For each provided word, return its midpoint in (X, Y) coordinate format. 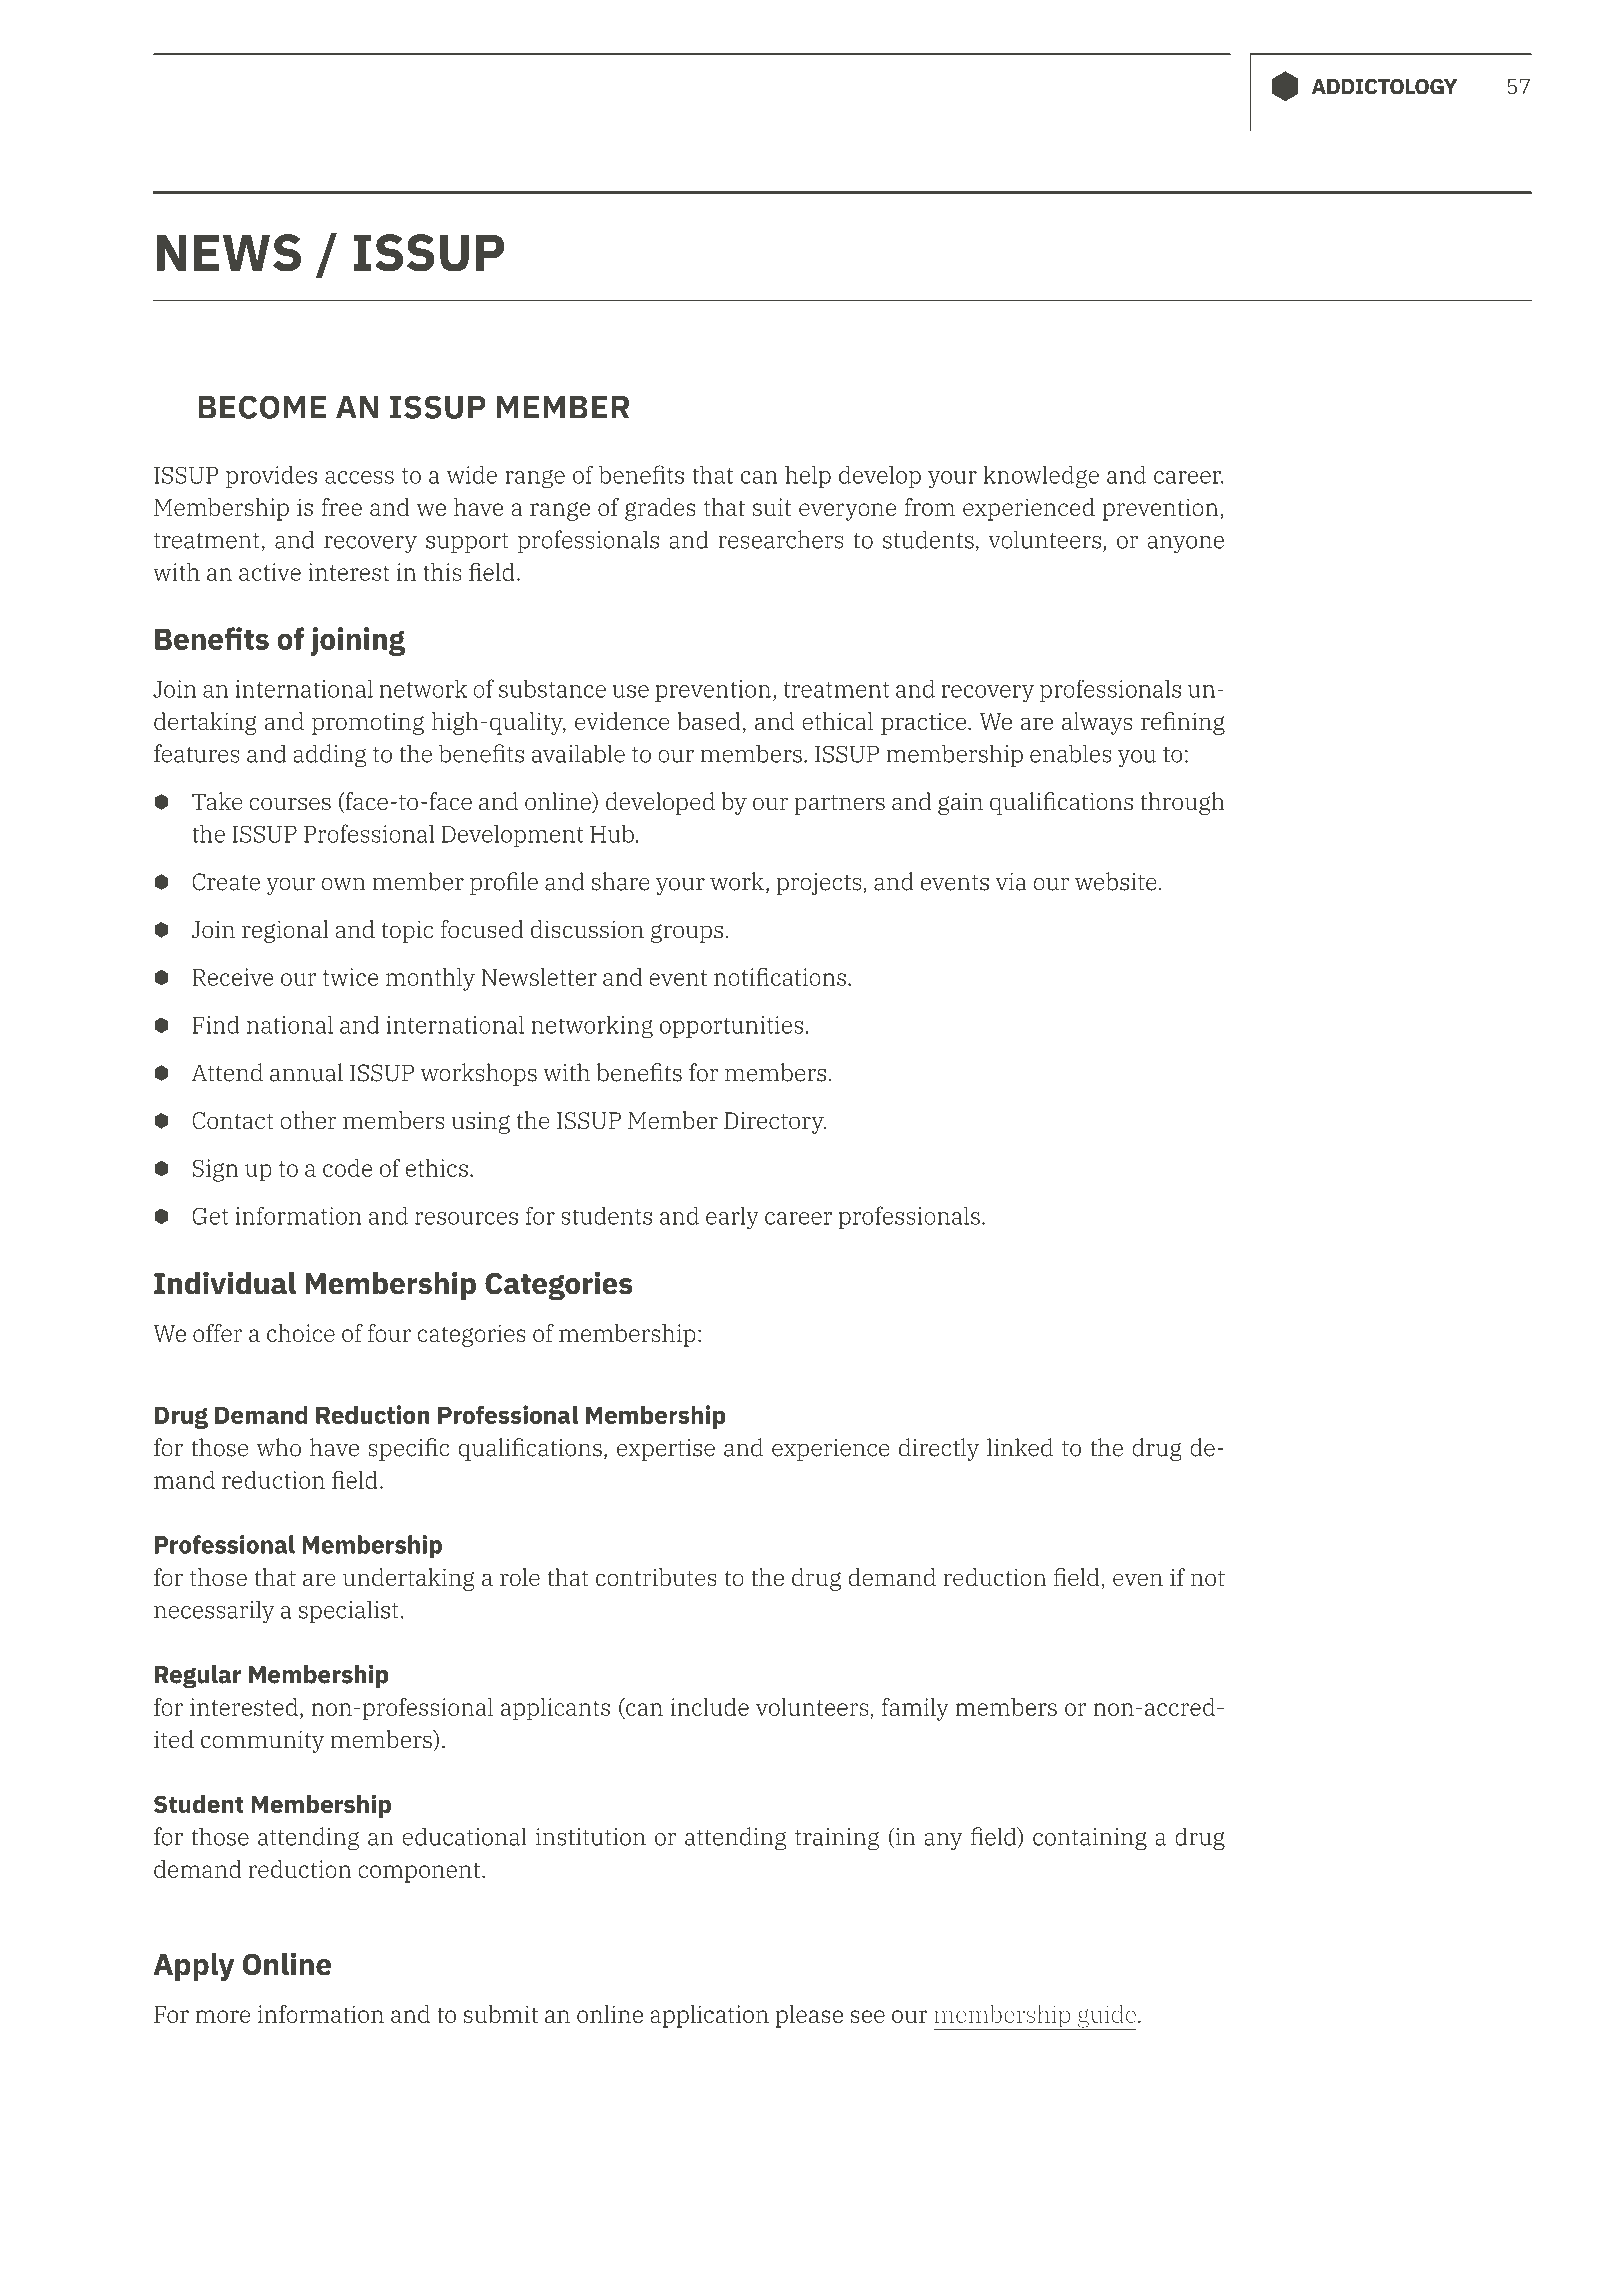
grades (660, 509)
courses (290, 804)
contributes (656, 1577)
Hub (612, 833)
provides (271, 476)
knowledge (1041, 477)
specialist (349, 1611)
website (1117, 881)
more (222, 2016)
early (732, 1218)
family (915, 1709)
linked (1020, 1447)
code (347, 1168)
